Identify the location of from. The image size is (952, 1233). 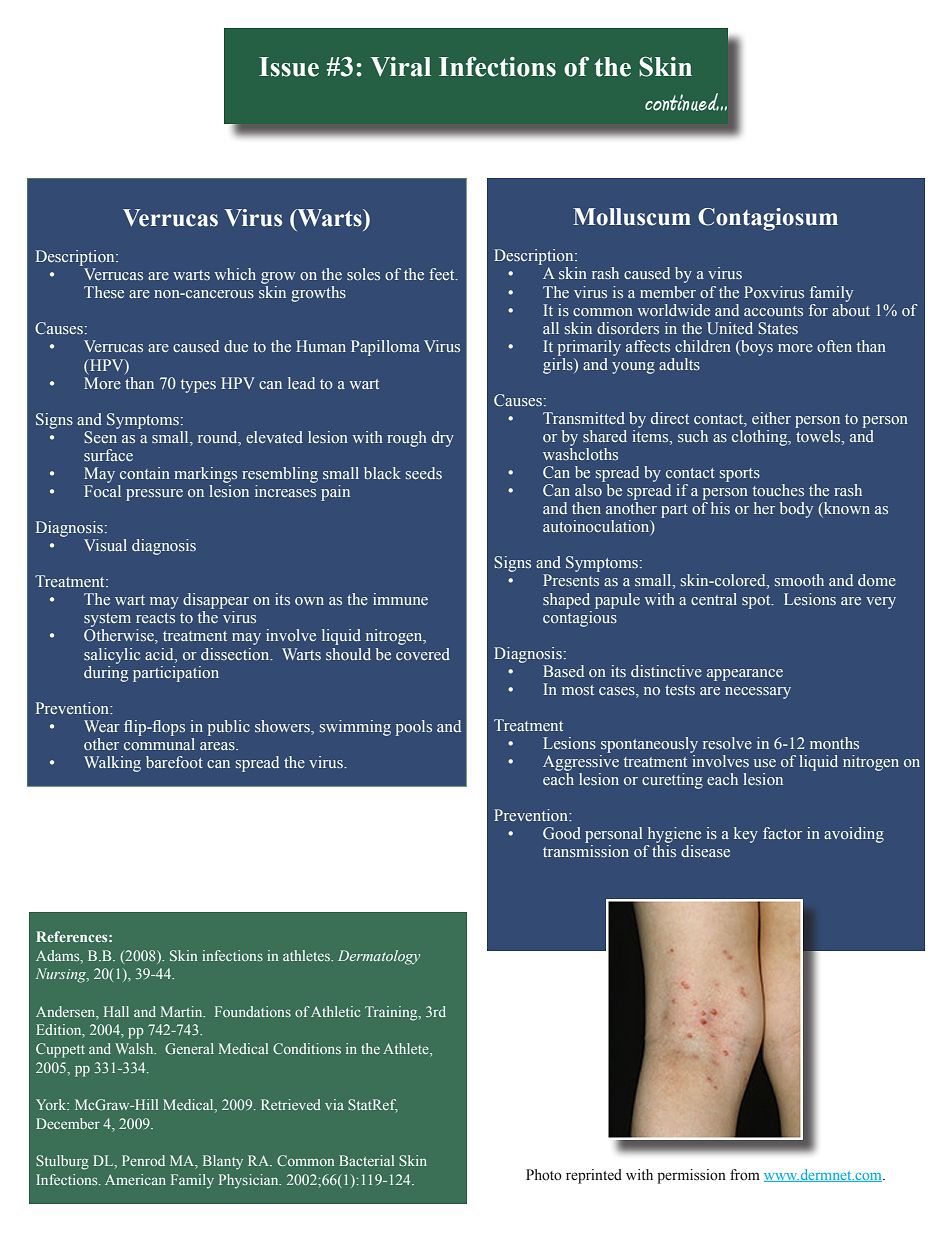
(745, 1175).
